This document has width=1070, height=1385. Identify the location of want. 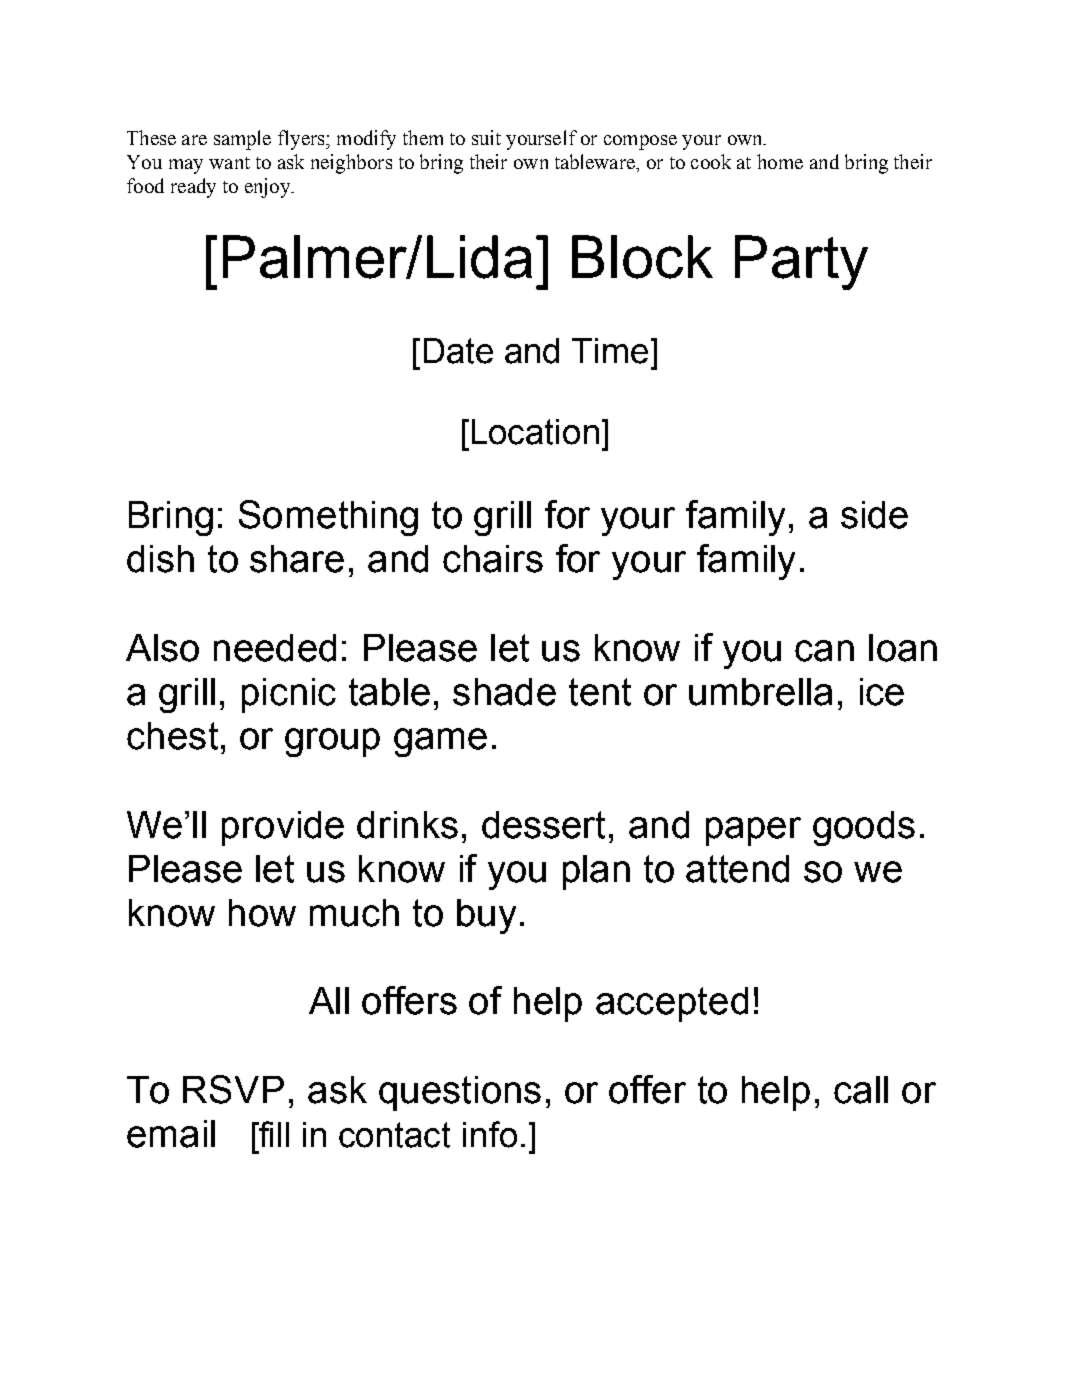
(229, 163).
